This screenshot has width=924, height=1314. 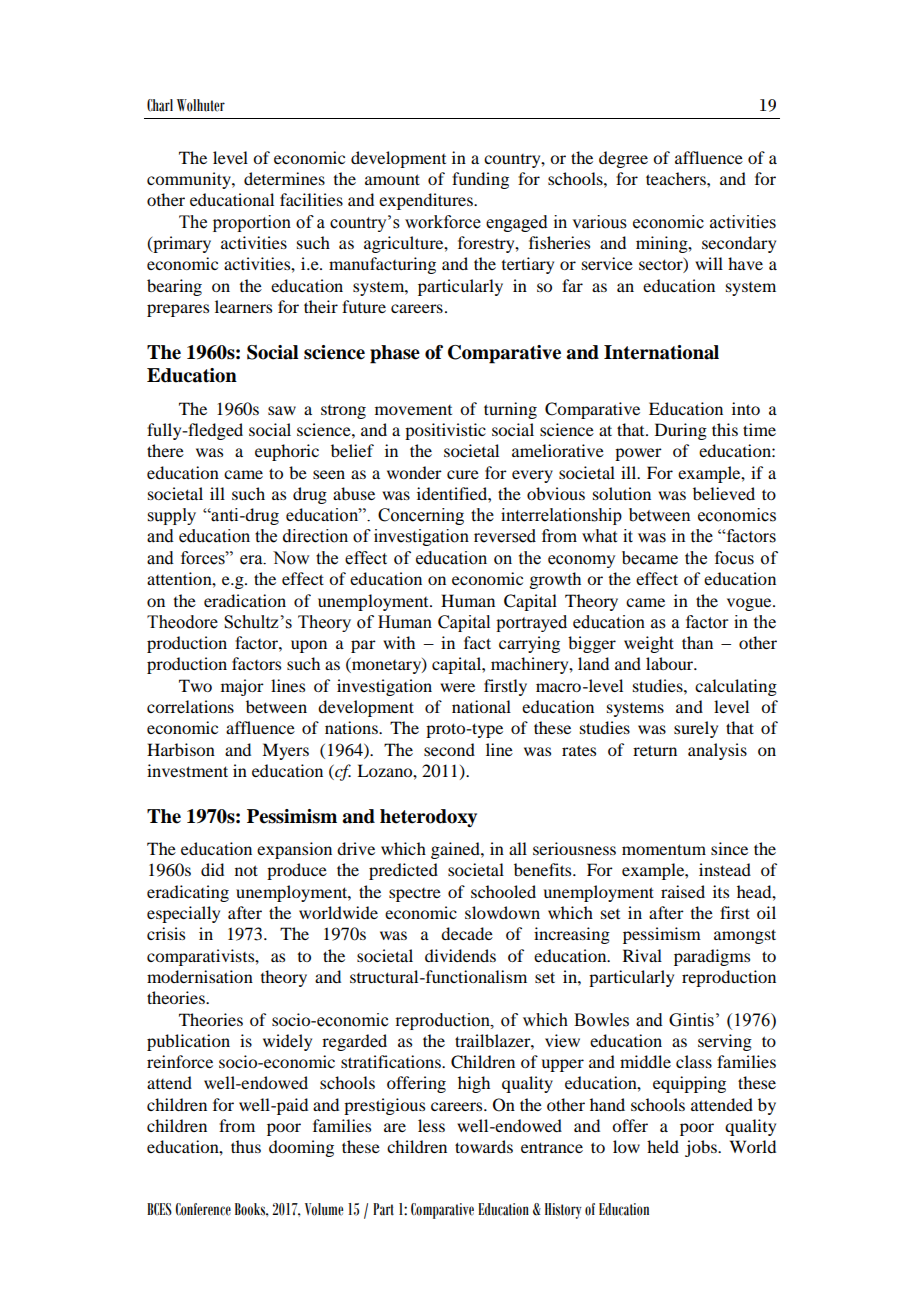 What do you see at coordinates (183, 914) in the screenshot?
I see `especially` at bounding box center [183, 914].
